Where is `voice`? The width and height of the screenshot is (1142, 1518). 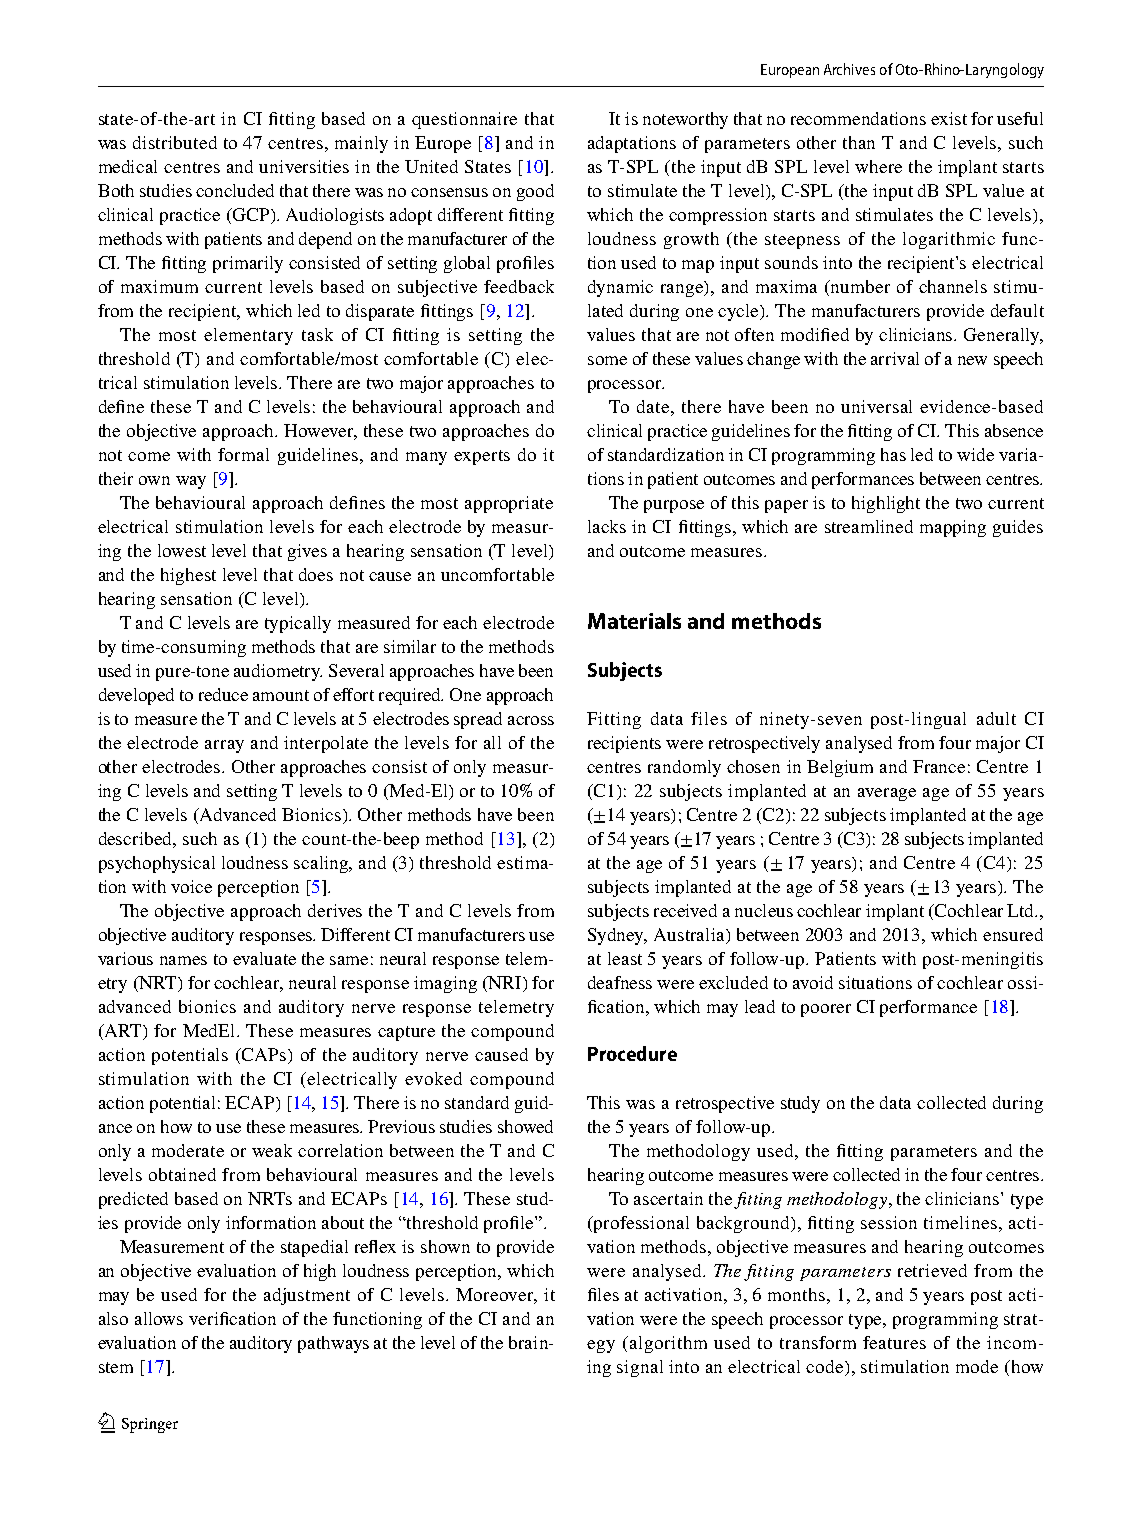 voice is located at coordinates (191, 886).
